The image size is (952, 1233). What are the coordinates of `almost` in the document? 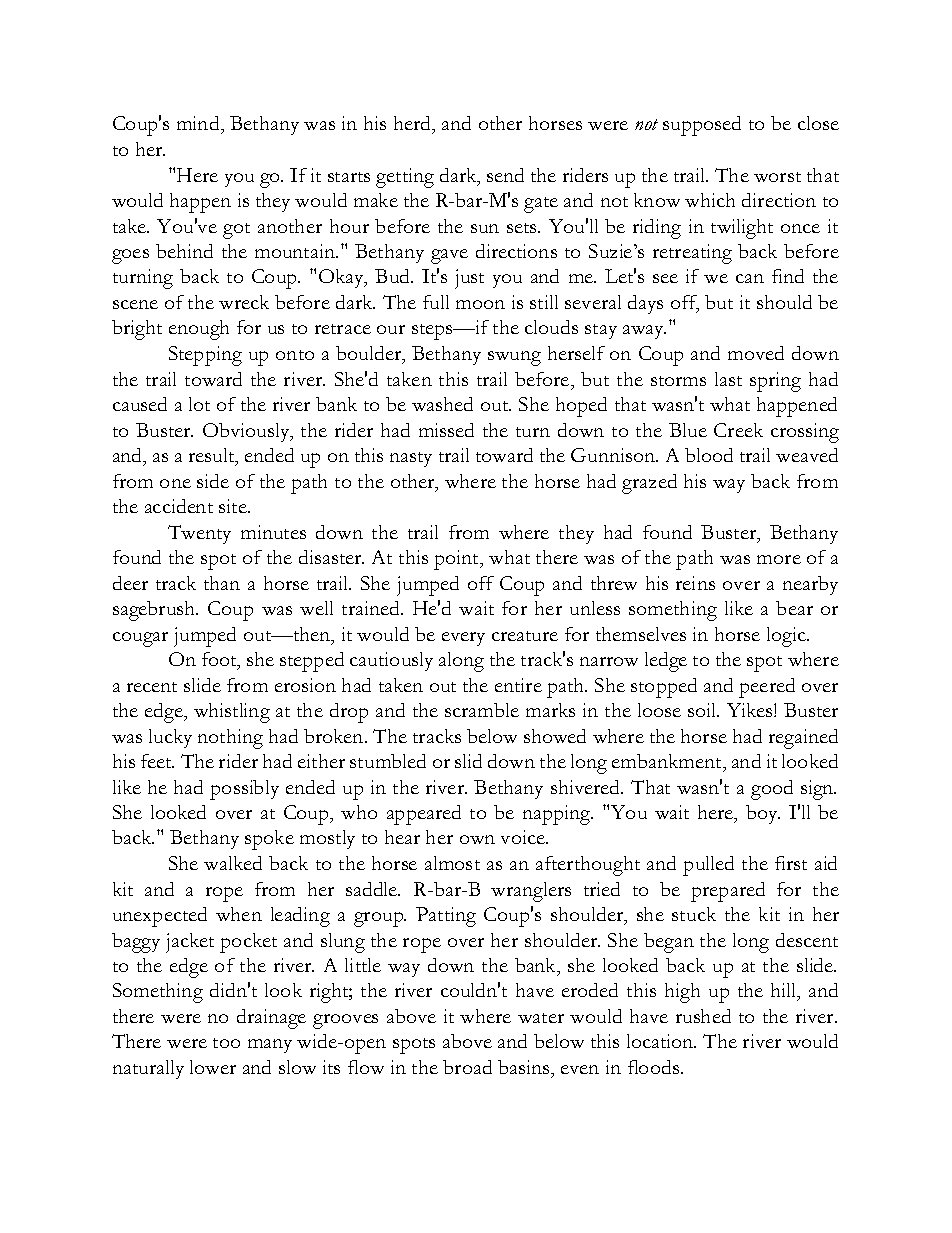 It's located at (452, 863).
